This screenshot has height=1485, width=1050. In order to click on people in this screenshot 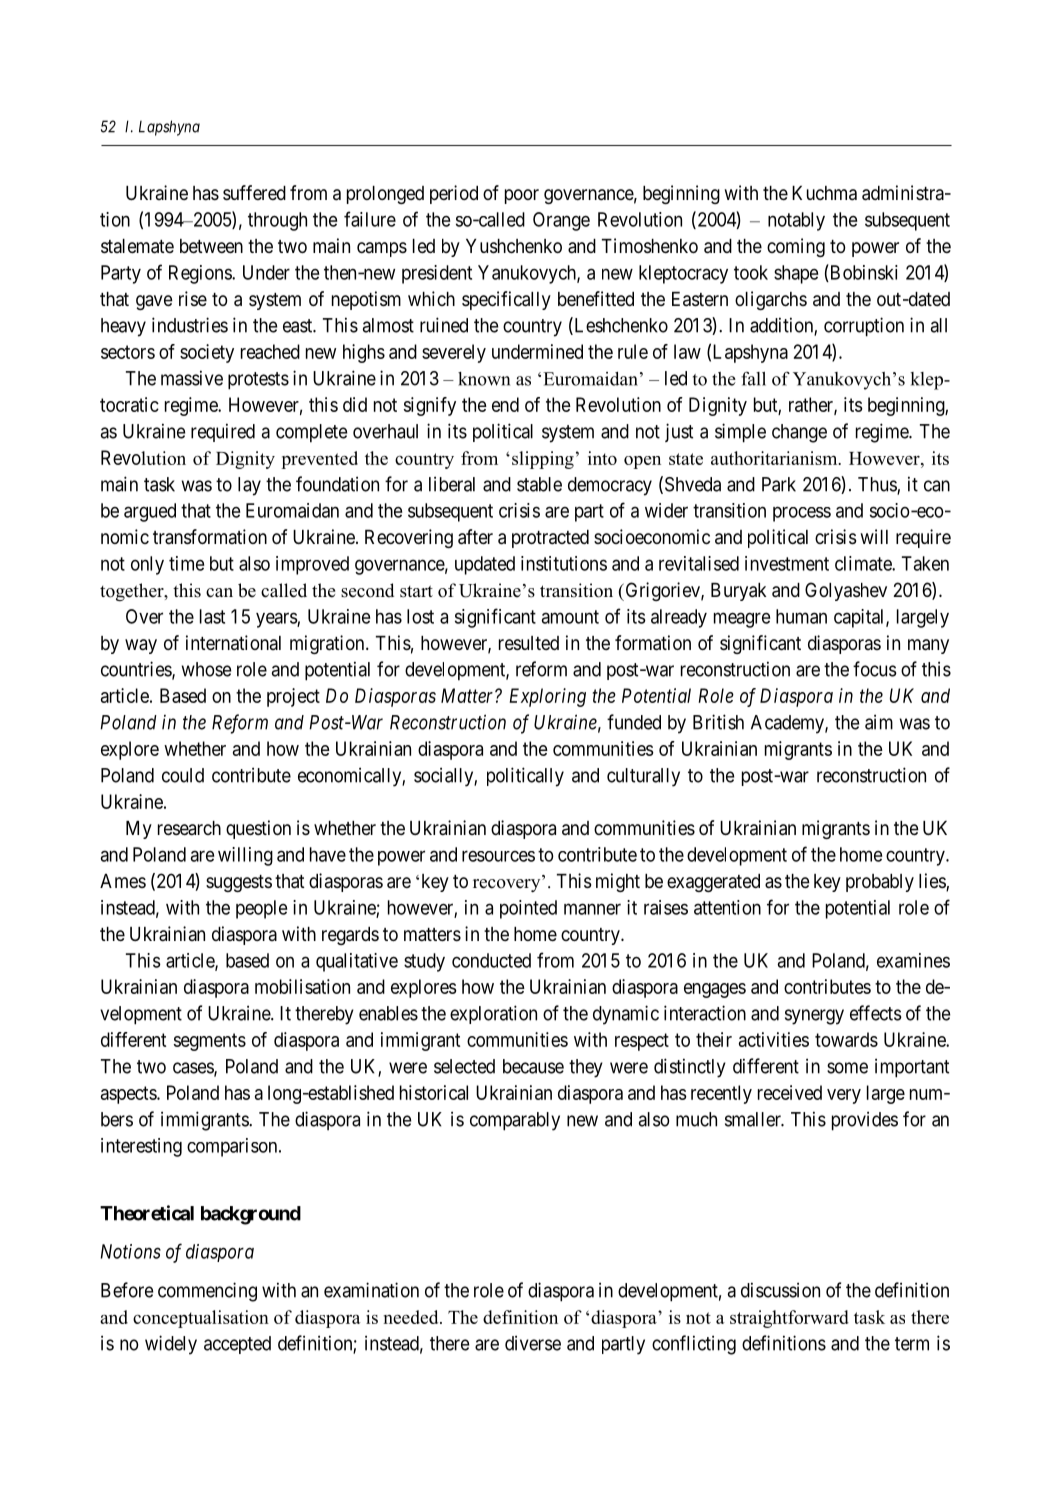, I will do `click(261, 909)`.
